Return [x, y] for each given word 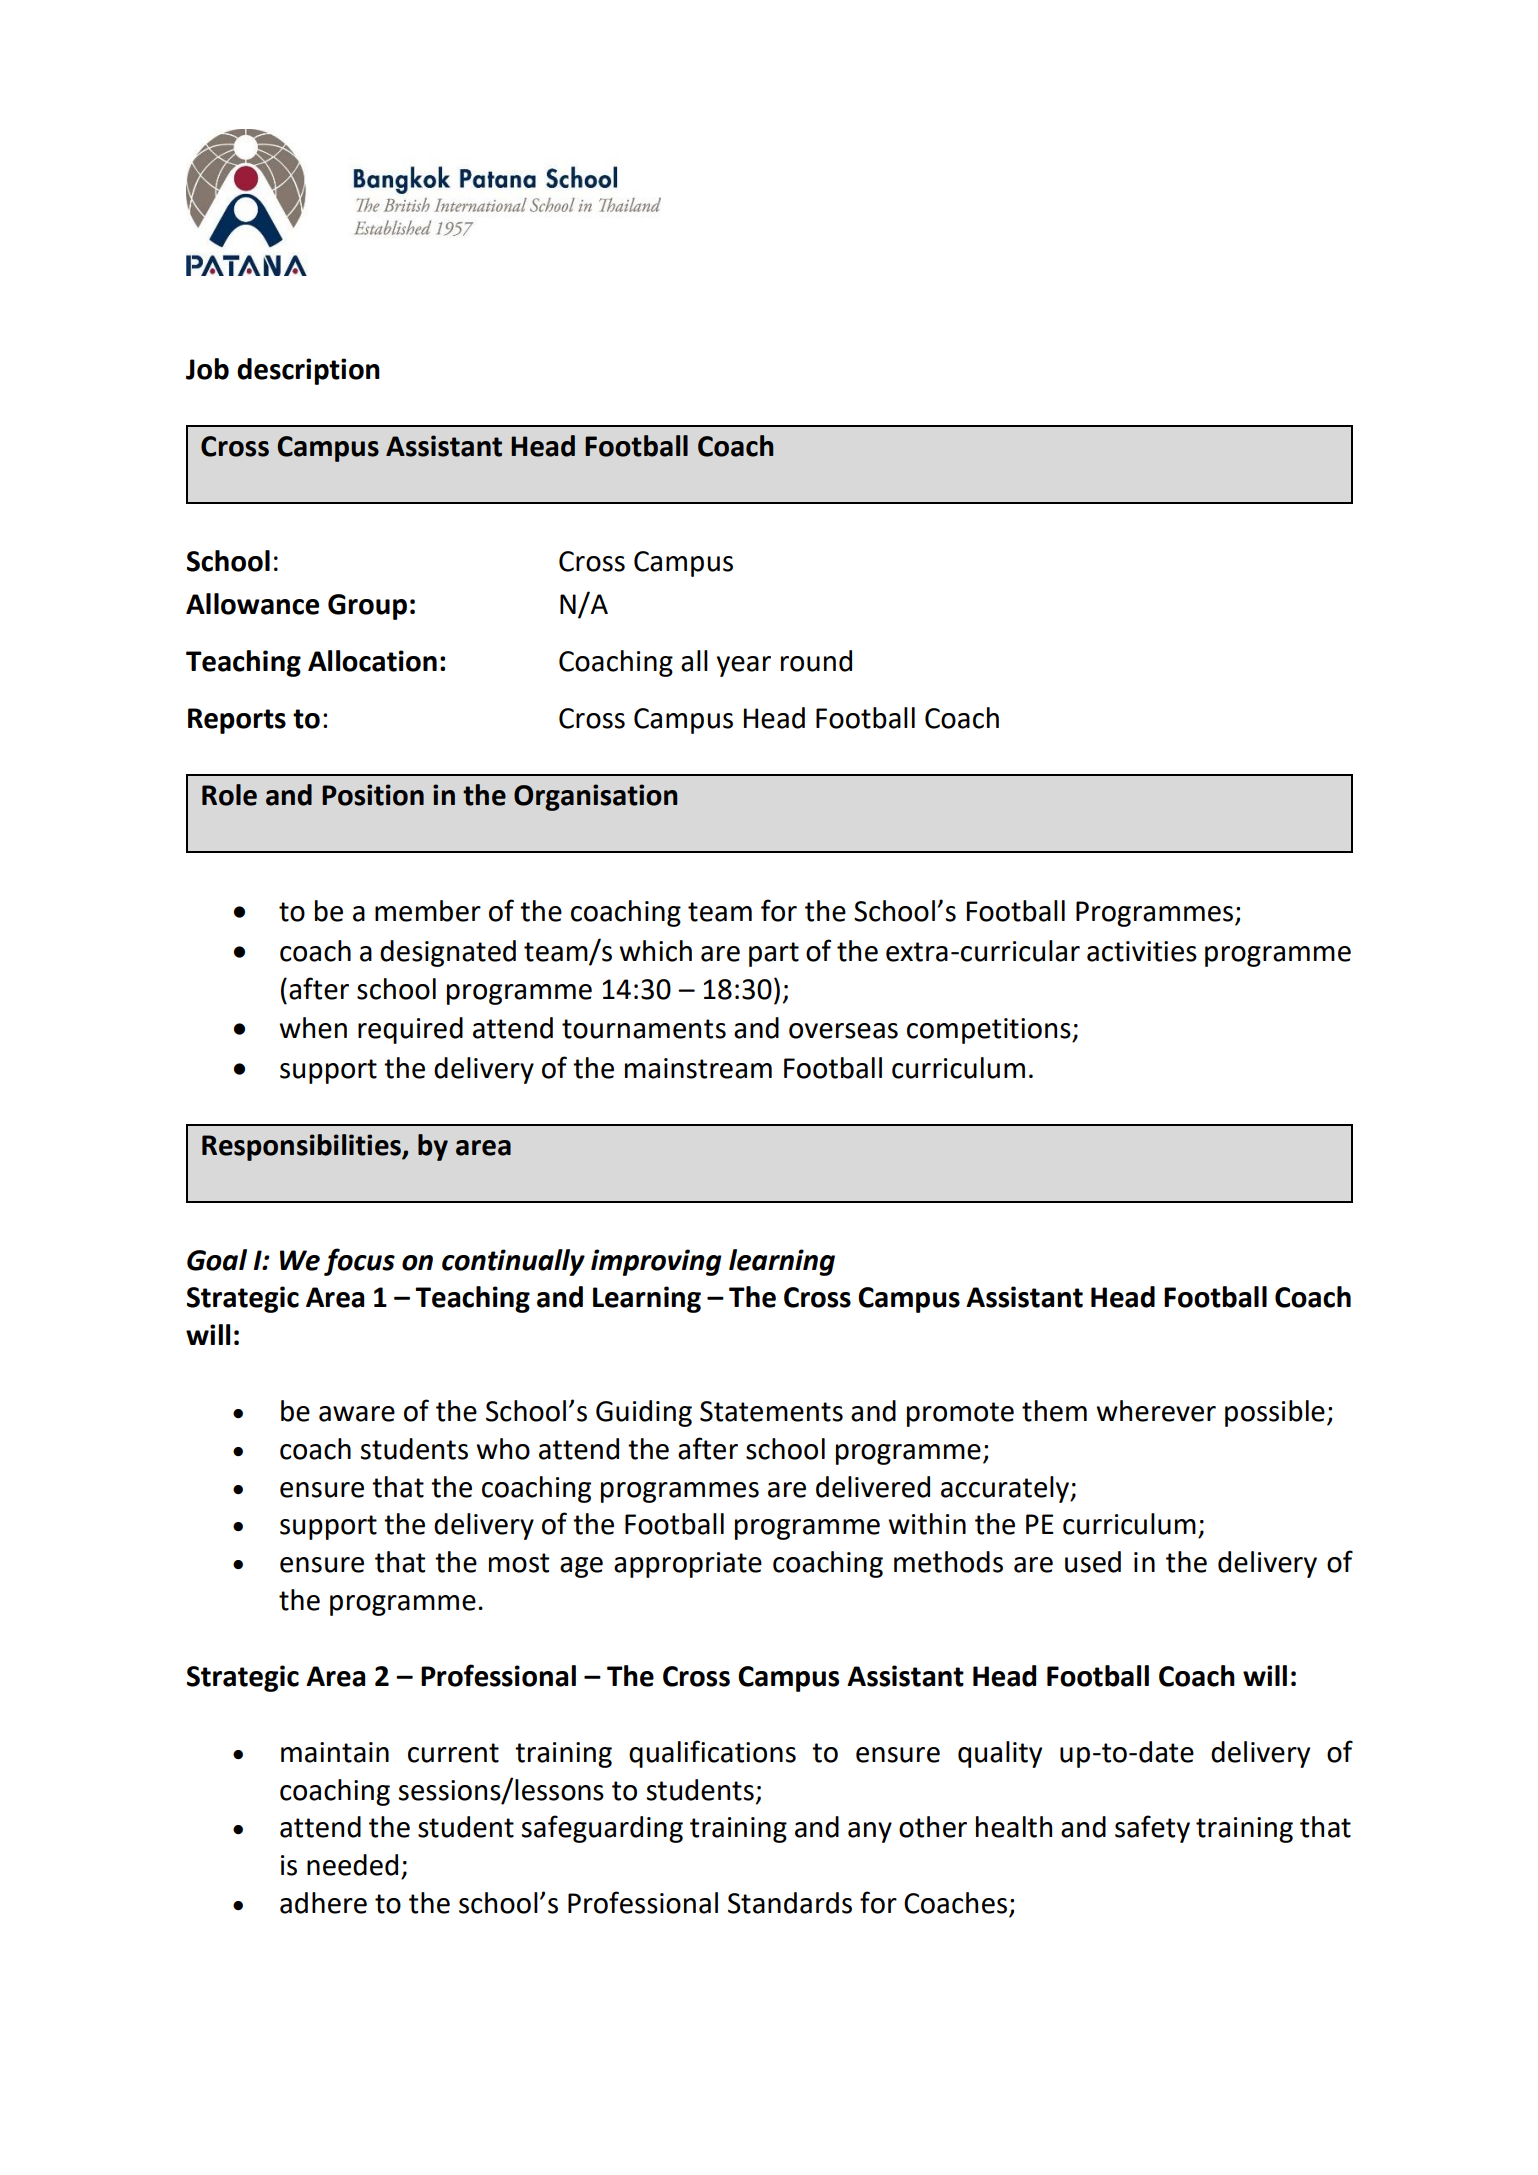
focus [359, 1262]
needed [352, 1865]
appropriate [688, 1565]
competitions [990, 1031]
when [313, 1028]
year [744, 666]
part [774, 954]
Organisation [596, 797]
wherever [1156, 1411]
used [1093, 1562]
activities [1142, 951]
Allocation [372, 661]
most [519, 1563]
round [816, 661]
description [308, 371]
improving [656, 1262]
